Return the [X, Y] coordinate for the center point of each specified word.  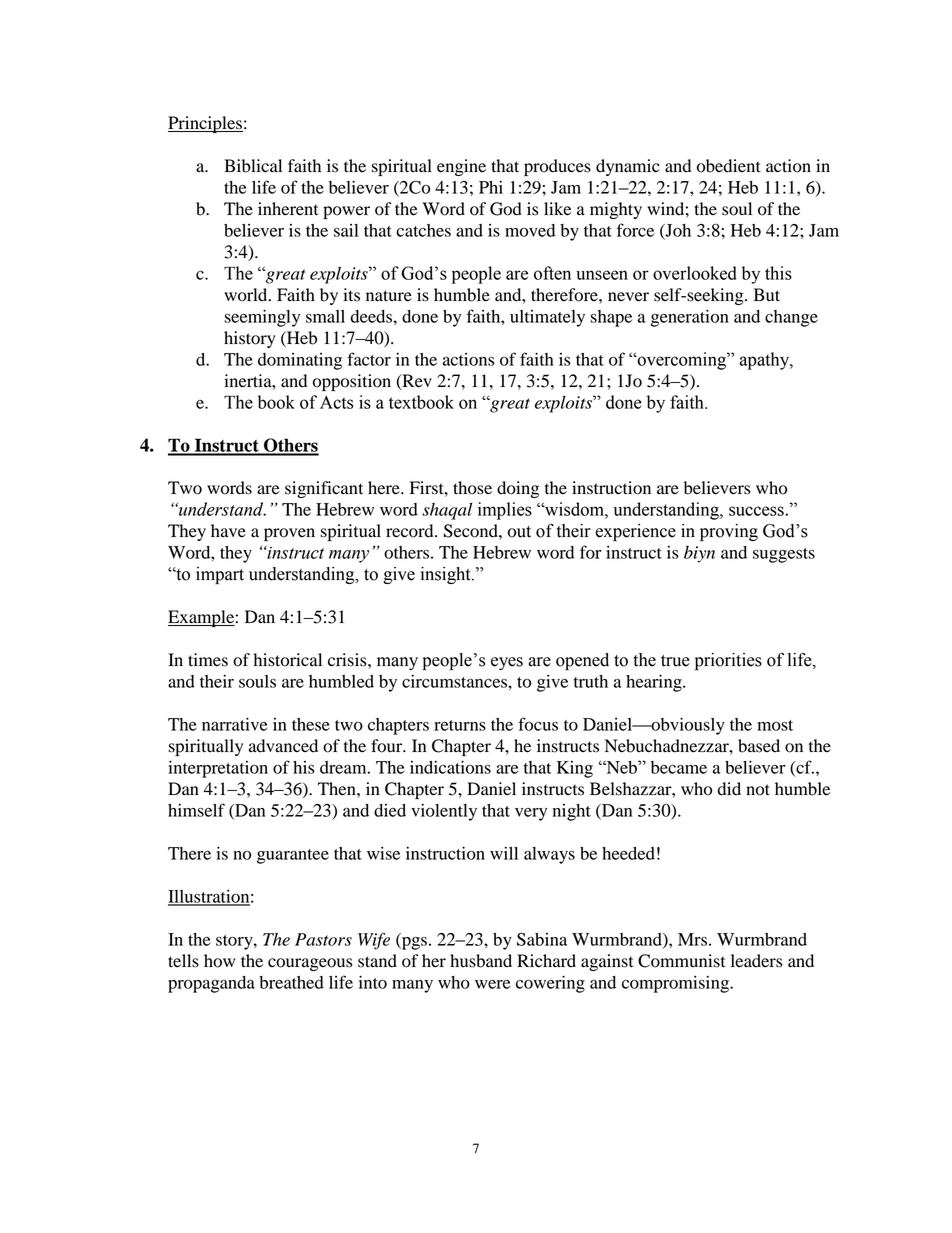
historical [287, 660]
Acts [336, 402]
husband [481, 961]
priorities [728, 661]
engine [461, 167]
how [219, 961]
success [756, 511]
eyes [507, 663]
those [472, 488]
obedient [729, 166]
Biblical [253, 166]
